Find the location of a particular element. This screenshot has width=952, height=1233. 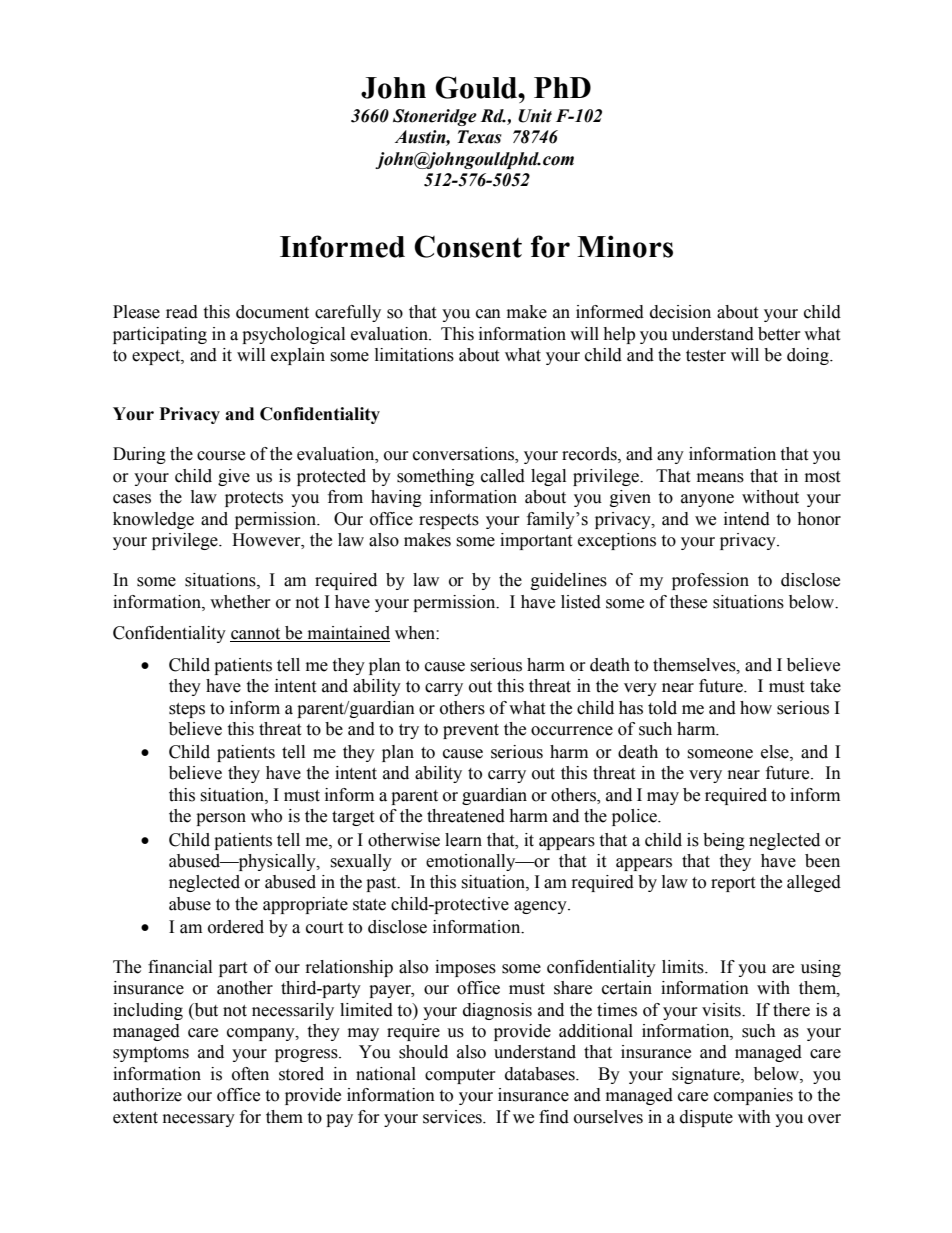

Texas is located at coordinates (480, 137).
